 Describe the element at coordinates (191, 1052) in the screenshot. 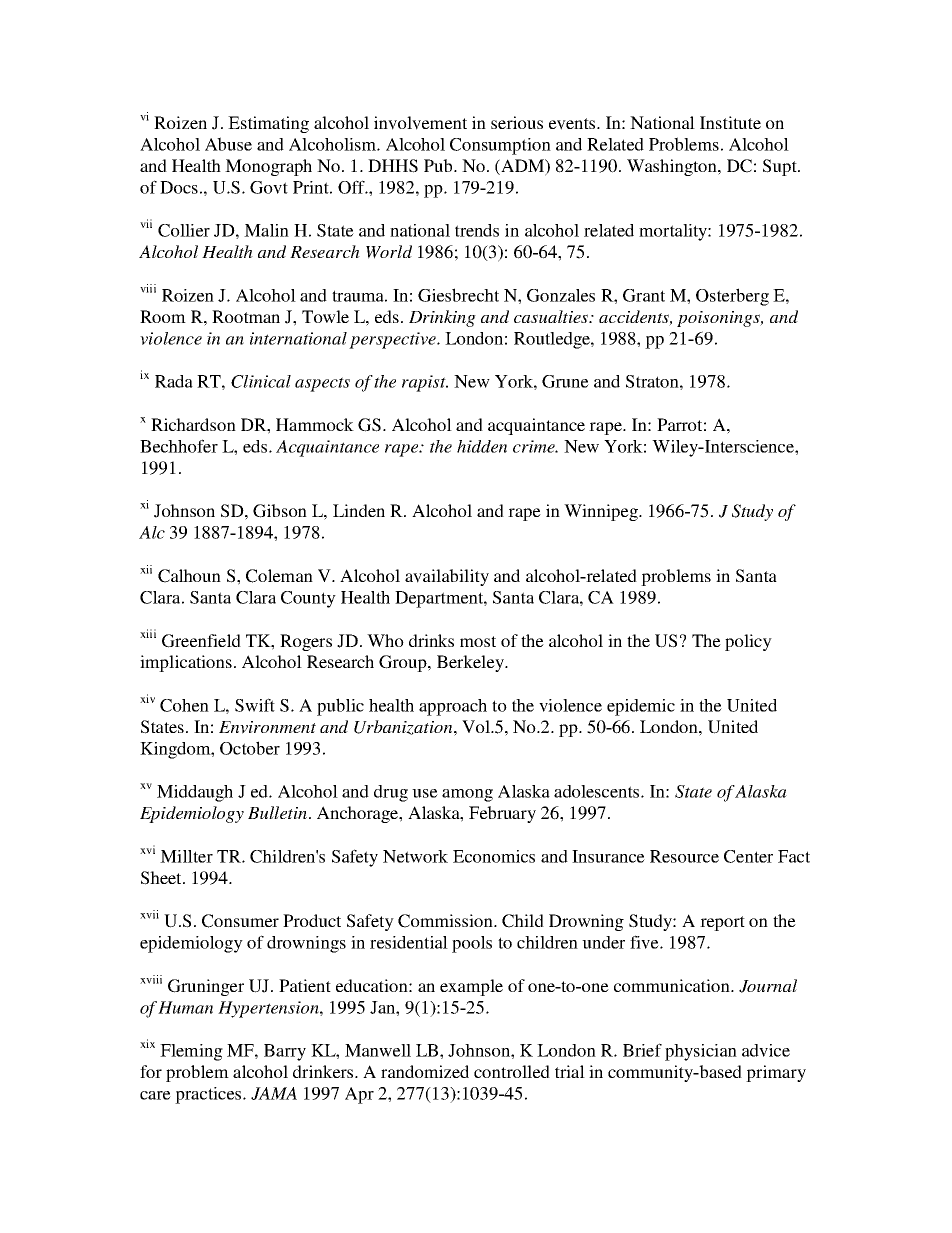

I see `Fleming` at that location.
